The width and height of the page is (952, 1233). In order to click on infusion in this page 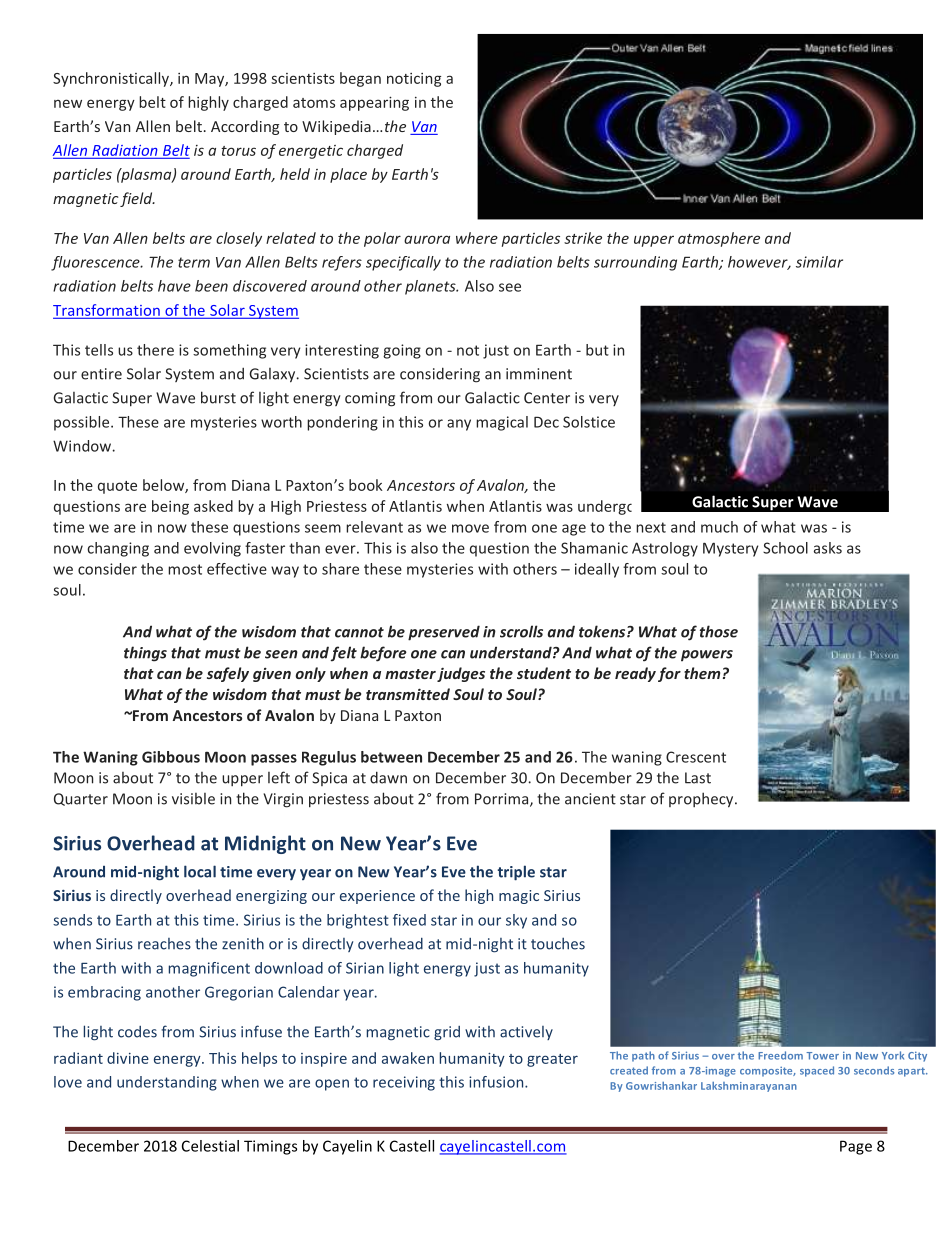, I will do `click(497, 1082)`.
